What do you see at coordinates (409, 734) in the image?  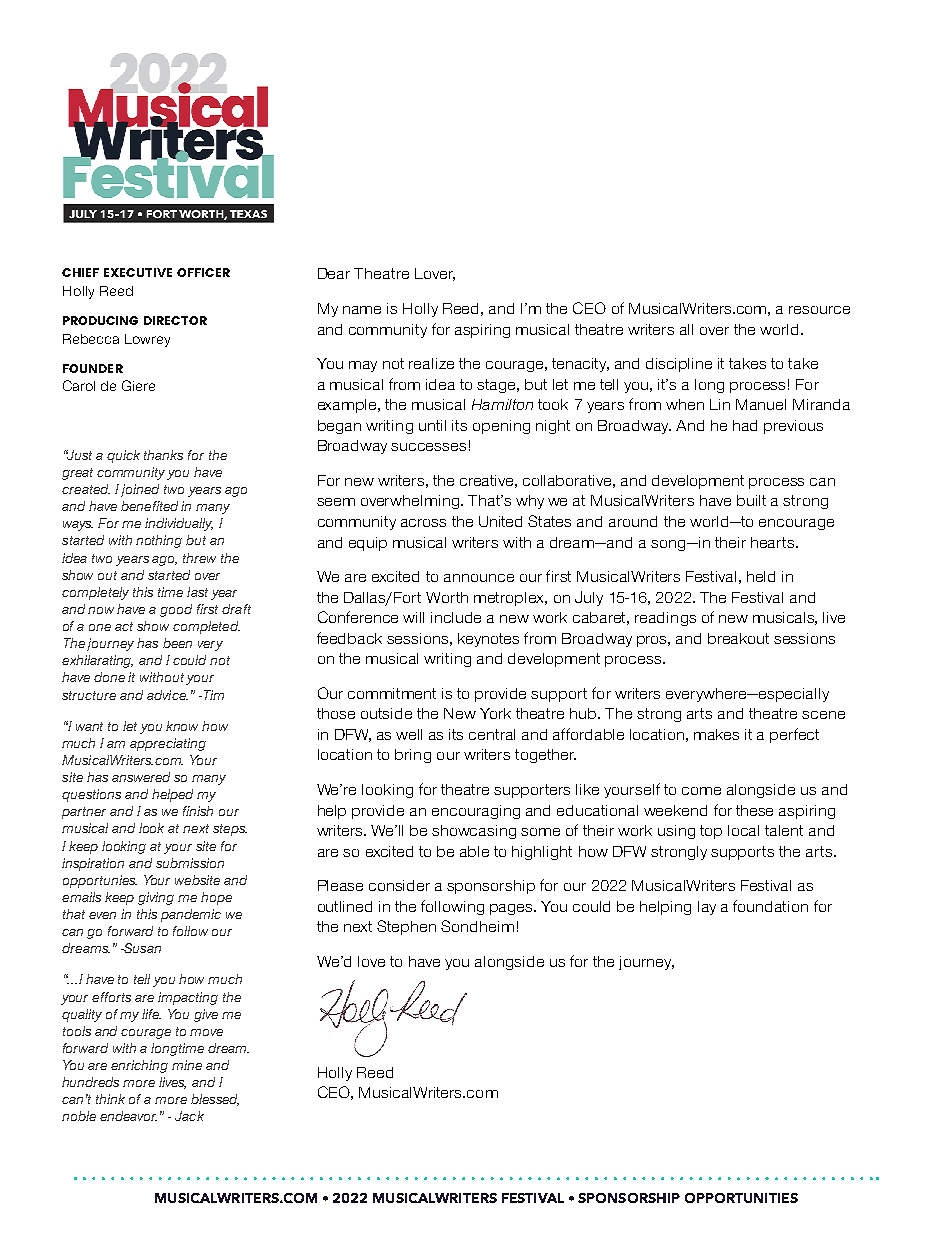 I see `well` at bounding box center [409, 734].
